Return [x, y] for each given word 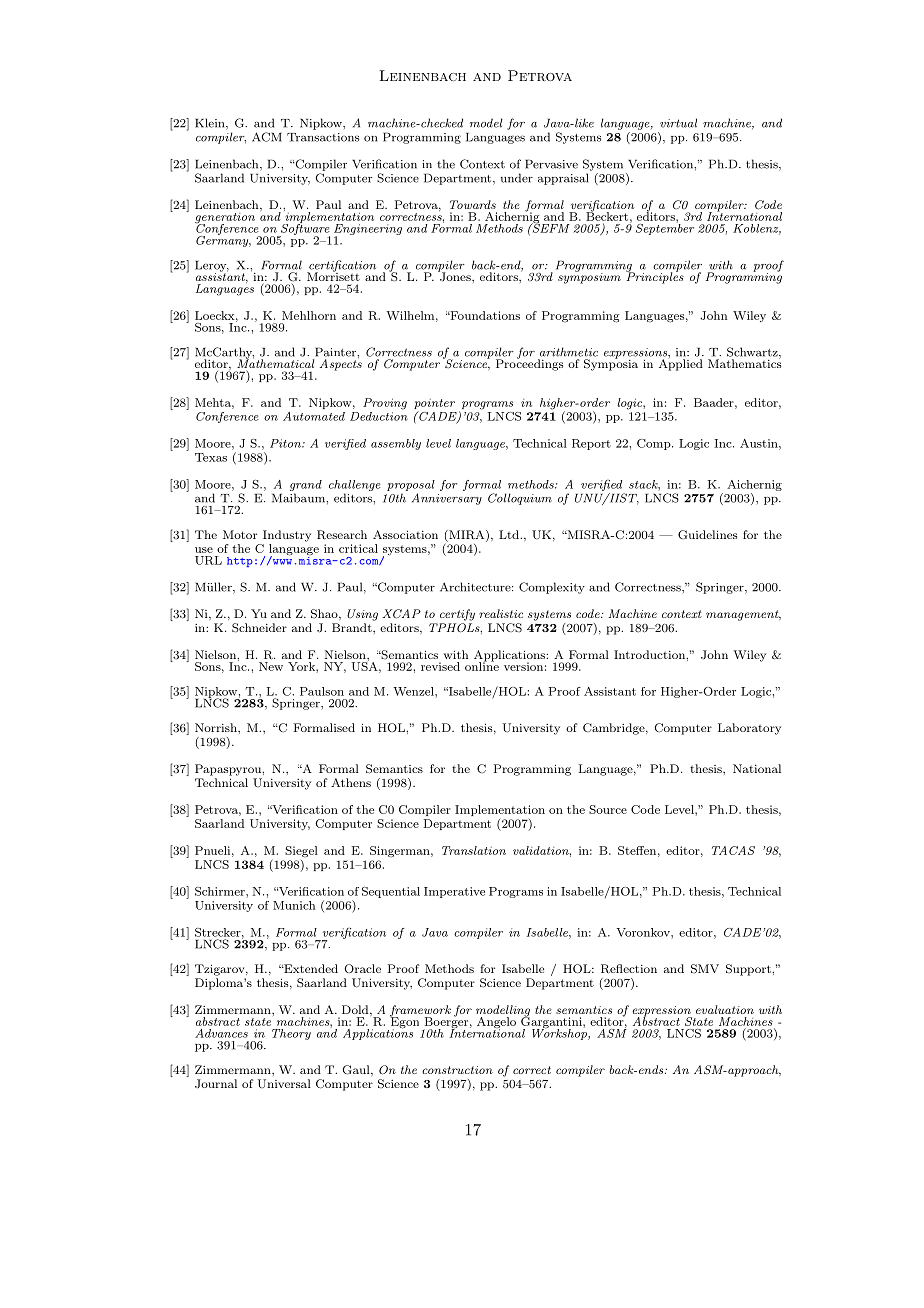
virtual [678, 123]
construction [457, 1070]
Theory [291, 1034]
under [517, 178]
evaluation [725, 1009]
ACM [267, 137]
